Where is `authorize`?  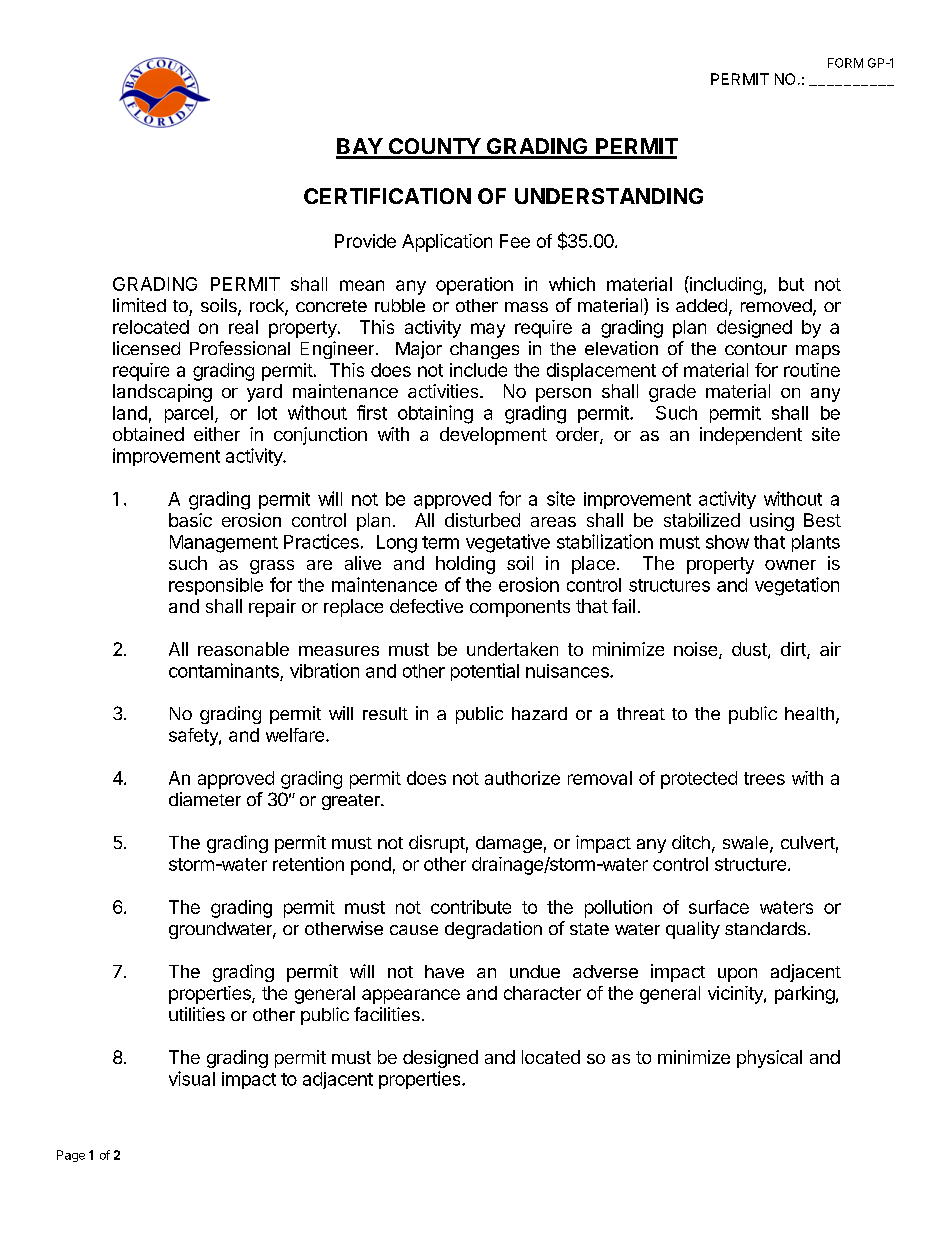 authorize is located at coordinates (522, 778).
